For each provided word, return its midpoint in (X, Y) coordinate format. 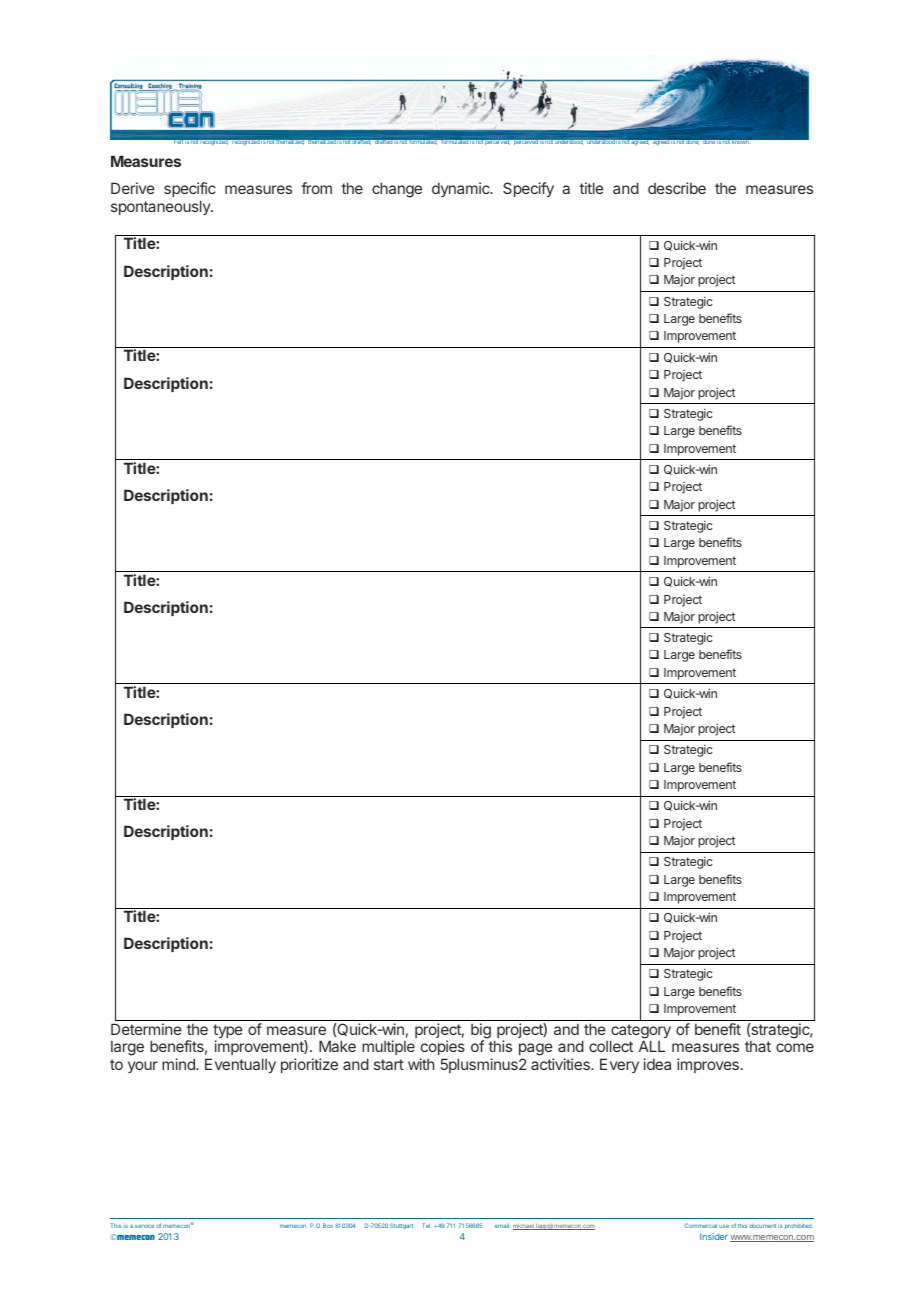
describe (677, 188)
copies (442, 1049)
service (144, 1226)
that (758, 1046)
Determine (146, 1029)
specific (190, 189)
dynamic (462, 189)
